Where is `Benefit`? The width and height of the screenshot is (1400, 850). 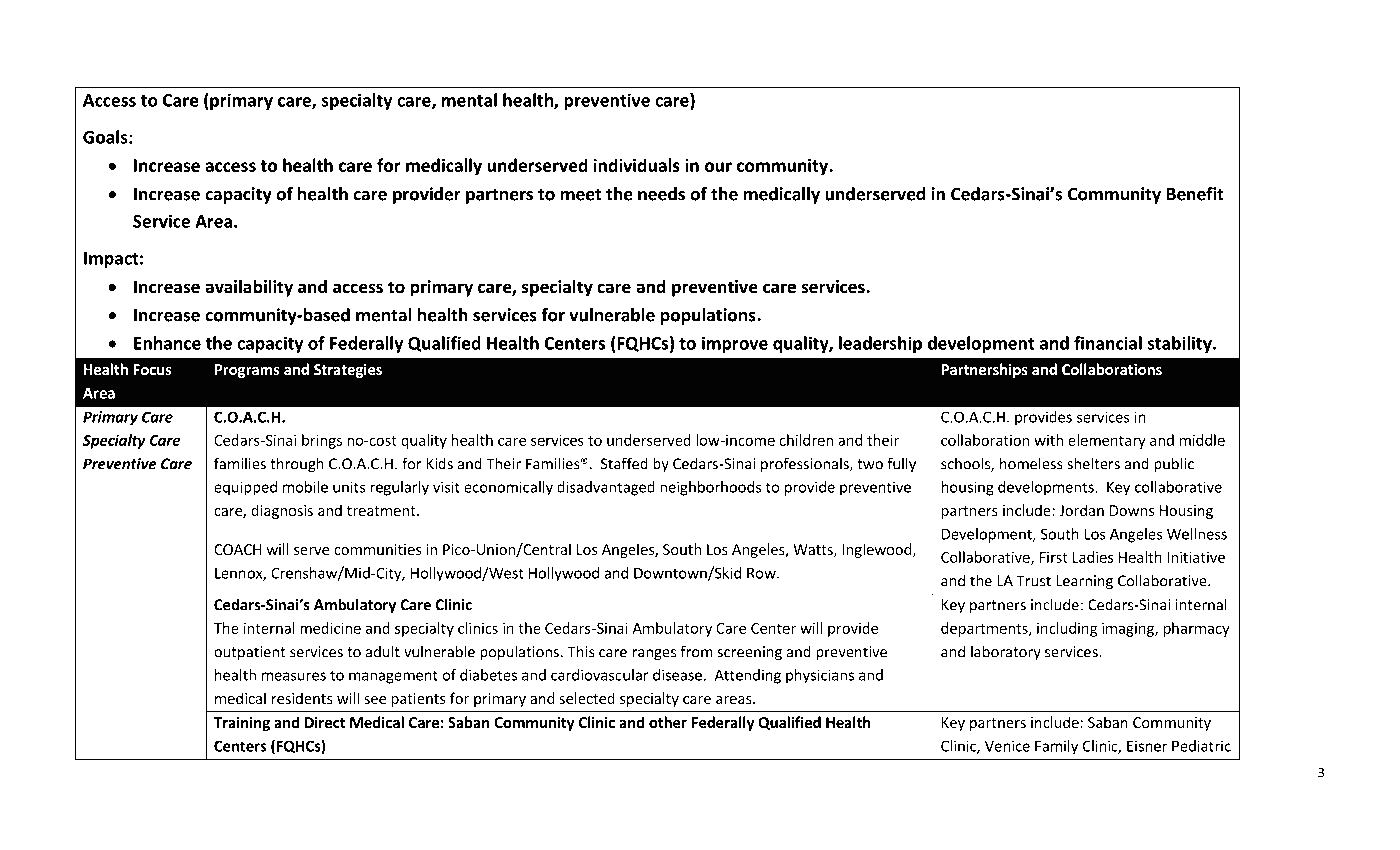 Benefit is located at coordinates (1195, 194).
